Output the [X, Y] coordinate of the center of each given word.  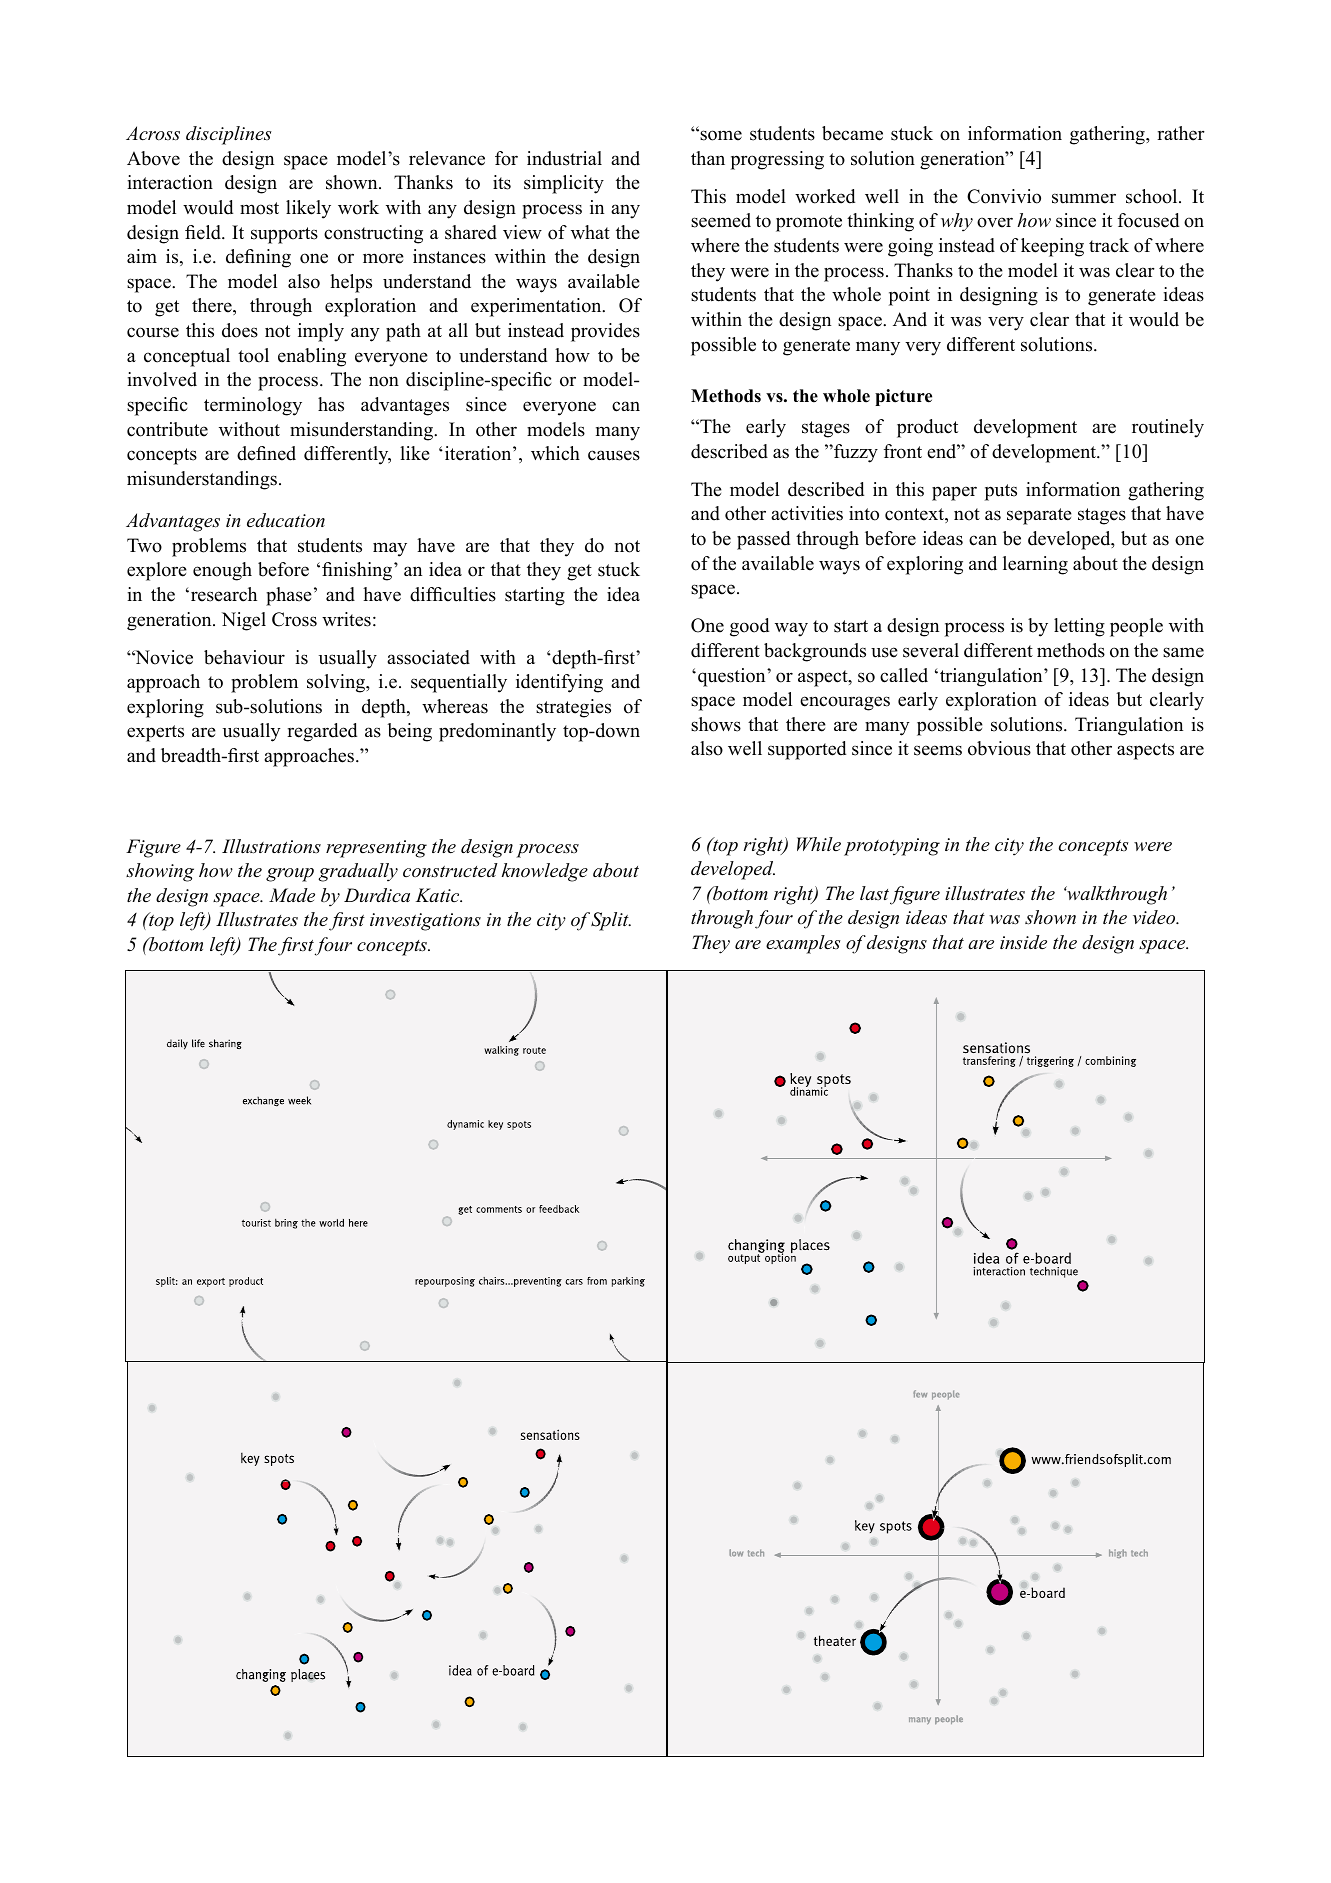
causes [614, 455]
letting [1079, 627]
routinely [1168, 428]
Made [292, 895]
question [733, 677]
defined [266, 453]
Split [611, 921]
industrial [564, 158]
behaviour [244, 657]
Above [153, 158]
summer [1084, 198]
